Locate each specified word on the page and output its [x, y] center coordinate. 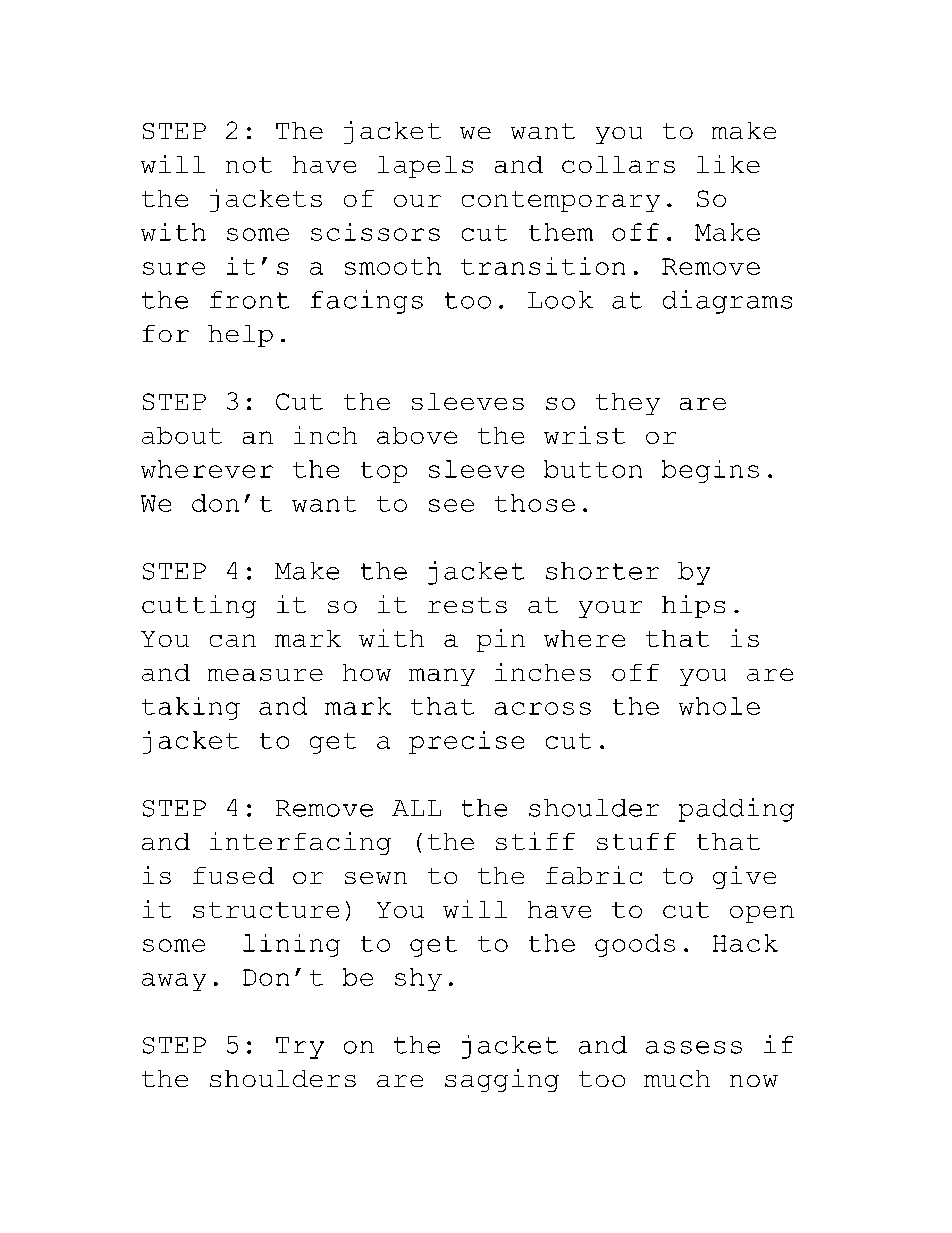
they [628, 404]
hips [693, 606]
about [182, 435]
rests [467, 605]
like [728, 164]
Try [300, 1048]
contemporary [561, 201]
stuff [636, 841]
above [417, 435]
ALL [416, 808]
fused [233, 875]
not [249, 165]
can [233, 640]
